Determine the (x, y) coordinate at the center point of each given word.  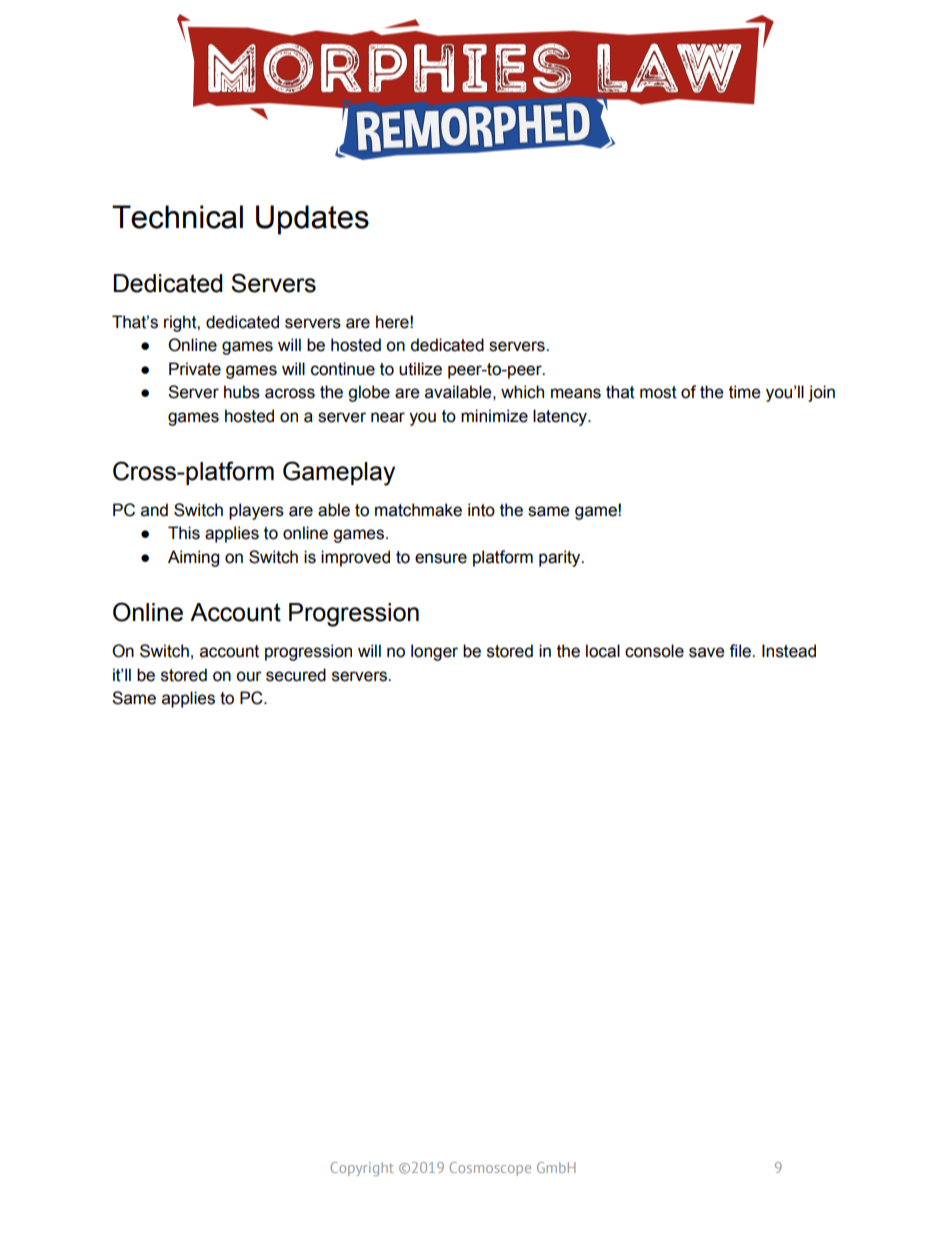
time (744, 392)
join (821, 393)
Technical (177, 217)
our (249, 676)
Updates (312, 220)
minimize (494, 416)
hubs (242, 392)
